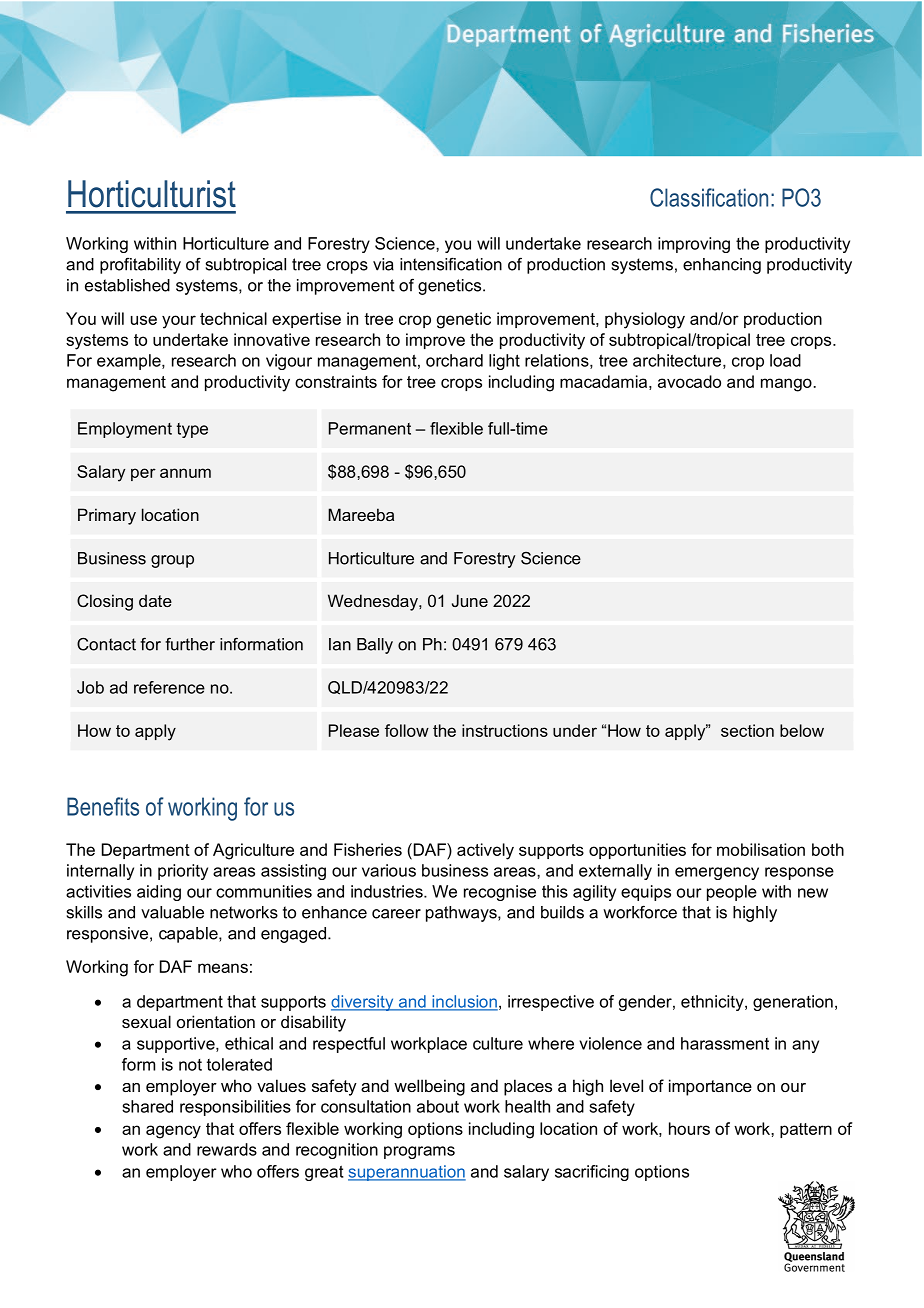 Image resolution: width=924 pixels, height=1308 pixels. What do you see at coordinates (169, 687) in the page?
I see `reference` at bounding box center [169, 687].
